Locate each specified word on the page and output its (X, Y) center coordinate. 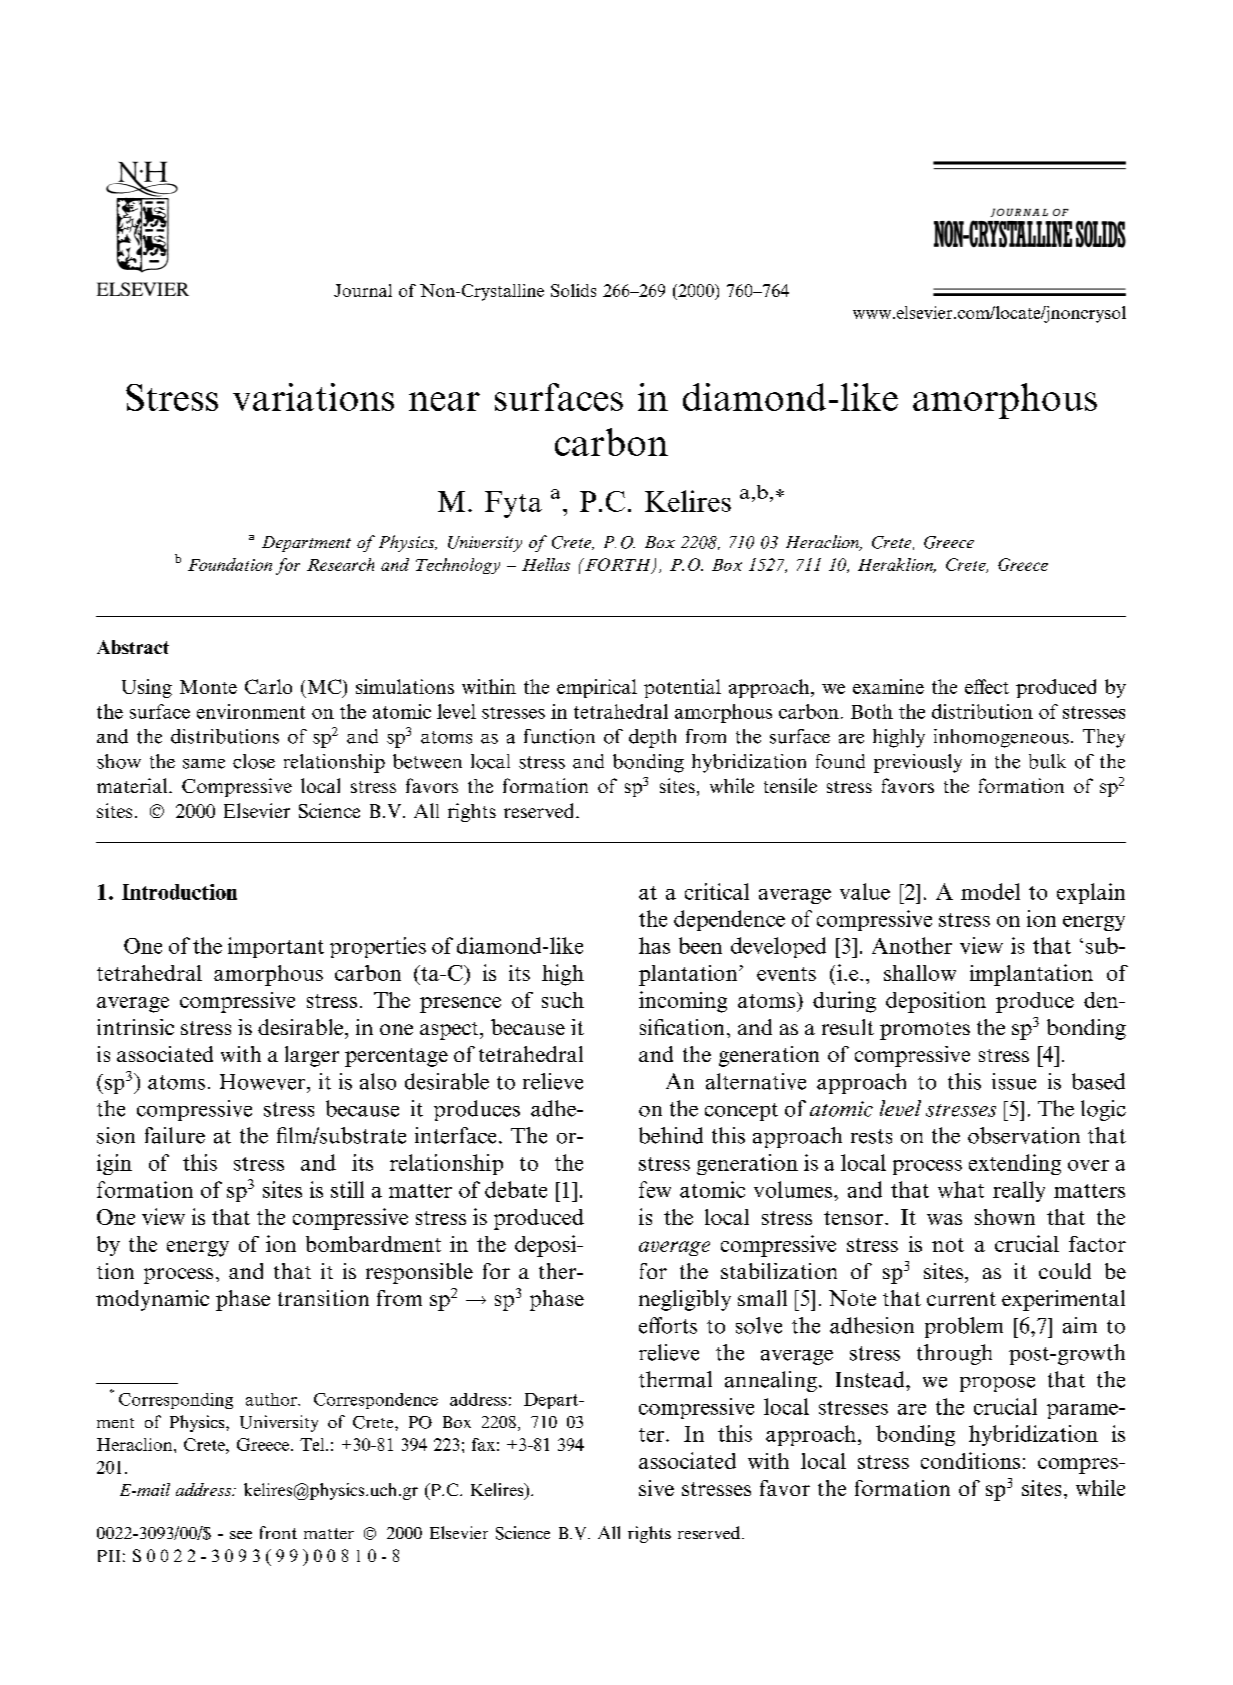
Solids (573, 290)
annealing (771, 1381)
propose (997, 1384)
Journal (363, 290)
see (241, 1535)
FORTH (618, 566)
